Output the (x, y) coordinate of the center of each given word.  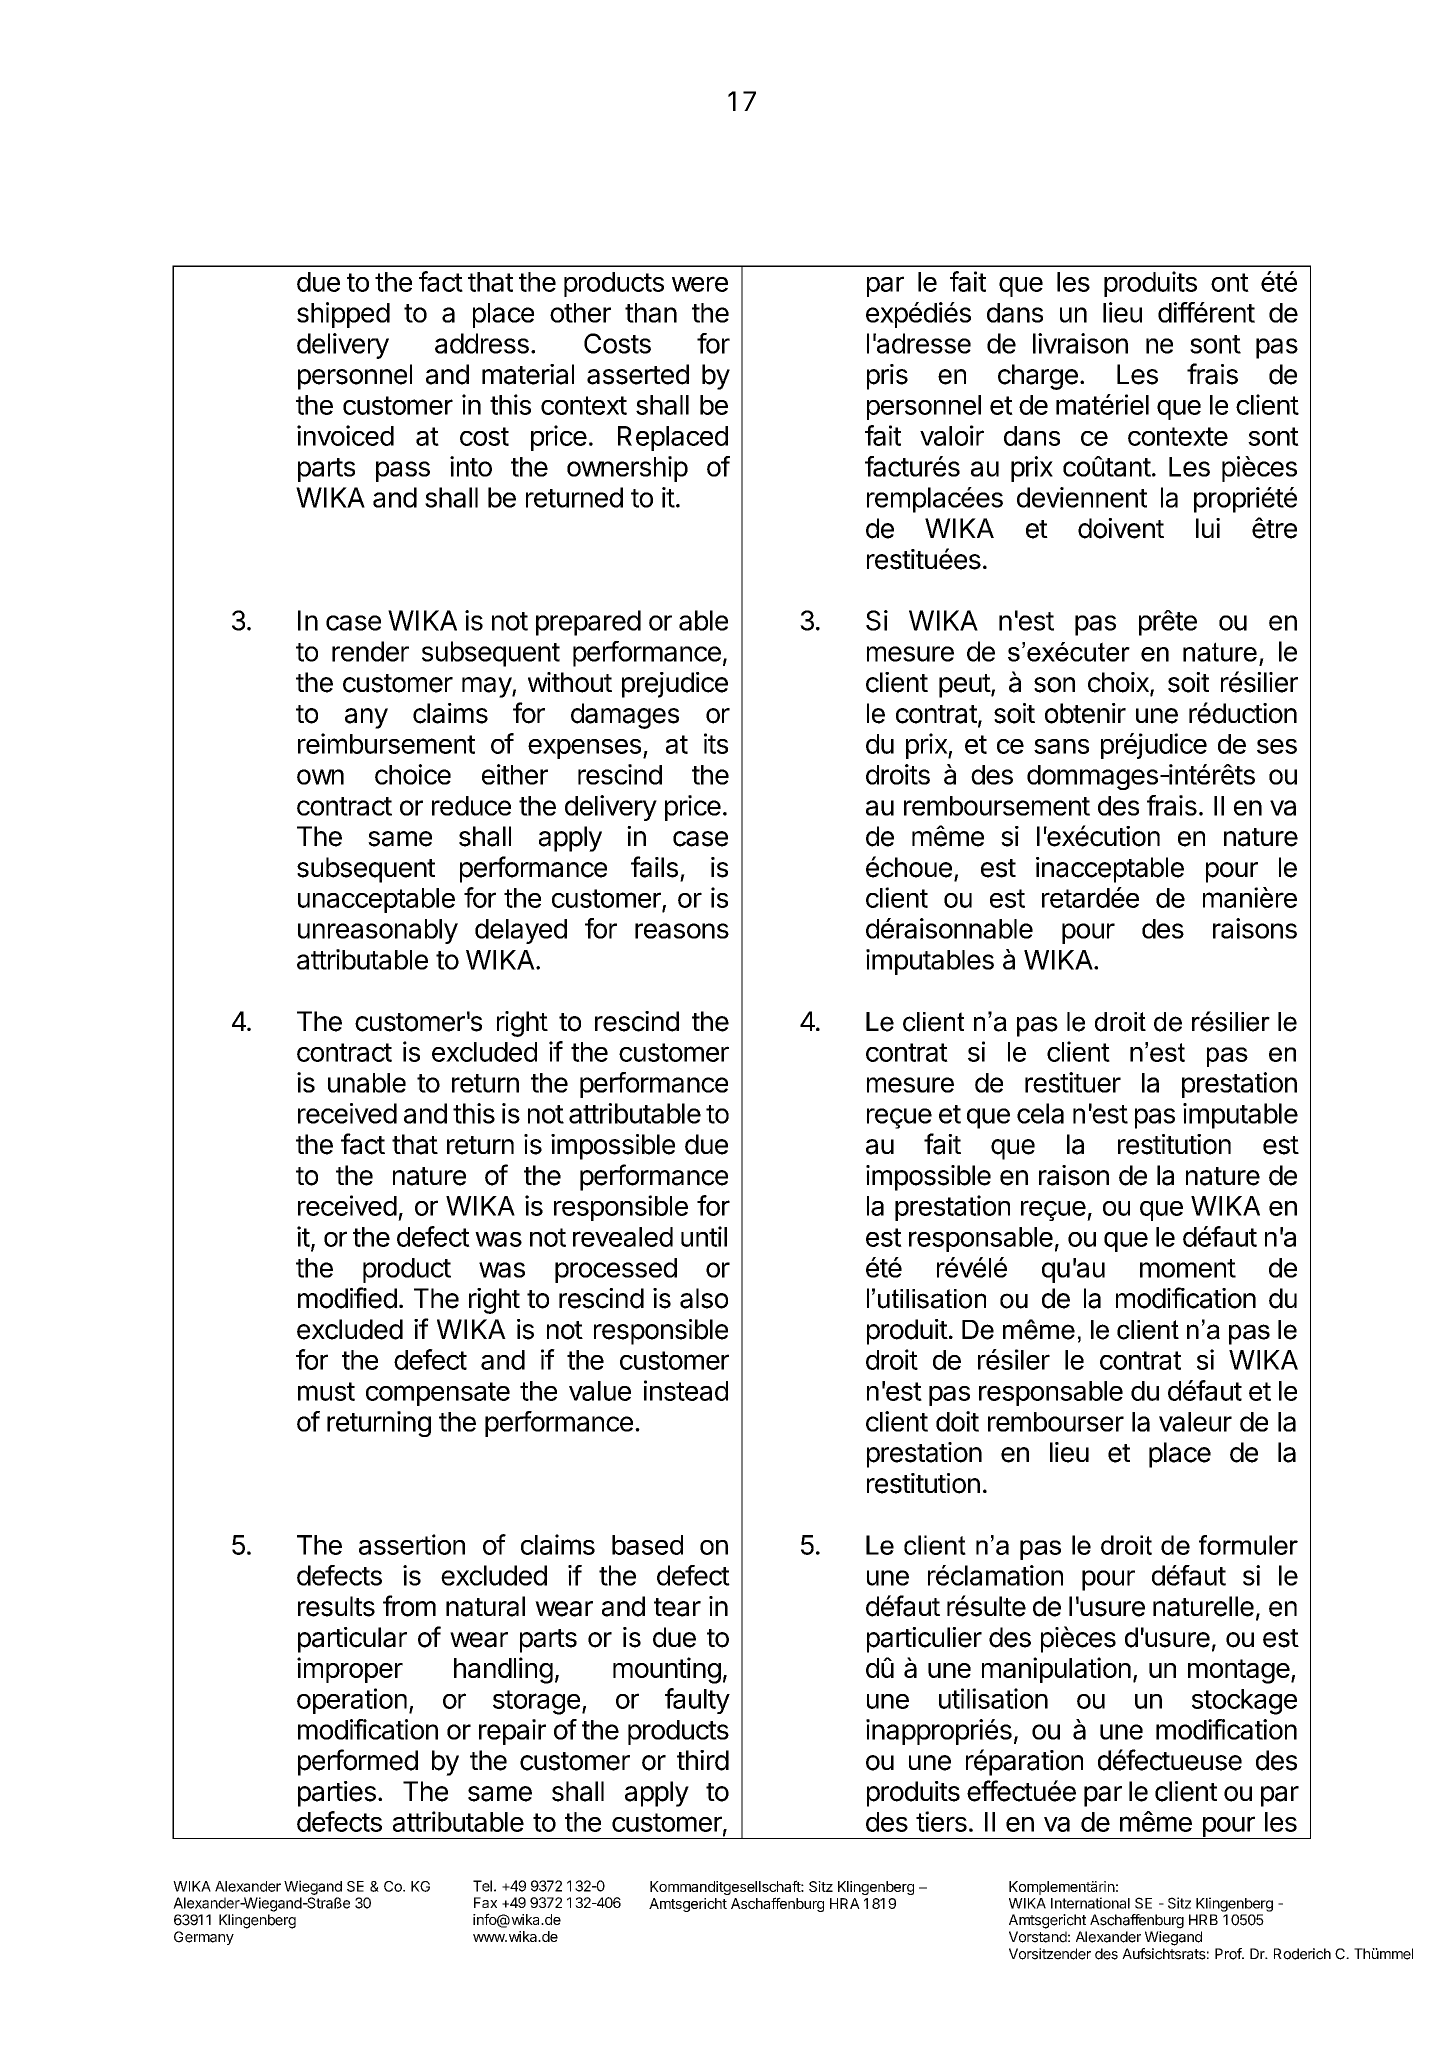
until (704, 1236)
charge (1038, 377)
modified (347, 1298)
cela (1040, 1113)
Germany (204, 1938)
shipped (343, 315)
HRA (845, 1903)
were (700, 284)
